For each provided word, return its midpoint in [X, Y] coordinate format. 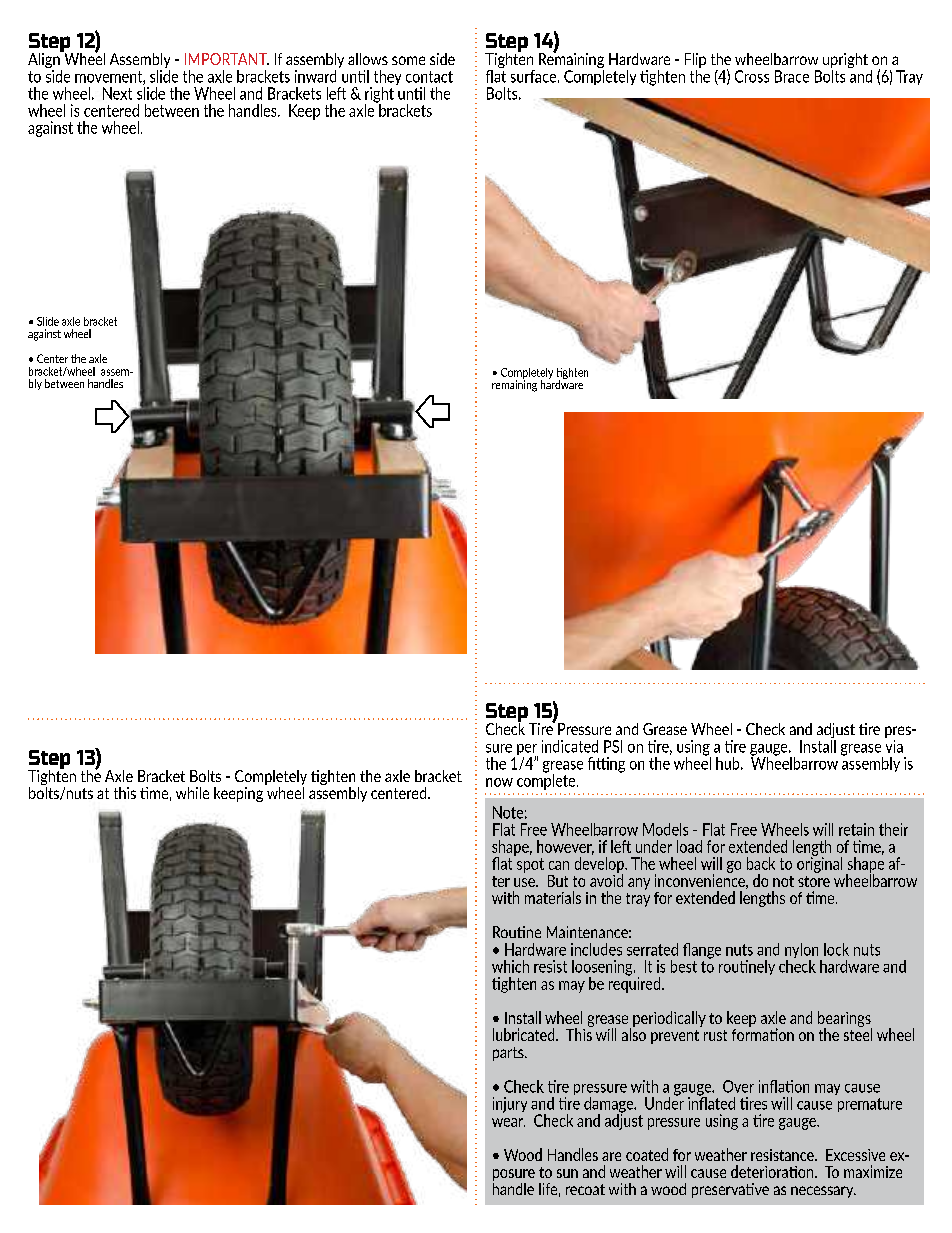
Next [117, 93]
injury [510, 1105]
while [192, 793]
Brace [792, 76]
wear [508, 1122]
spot [530, 865]
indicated [570, 746]
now [499, 782]
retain [856, 829]
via [894, 745]
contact [429, 77]
